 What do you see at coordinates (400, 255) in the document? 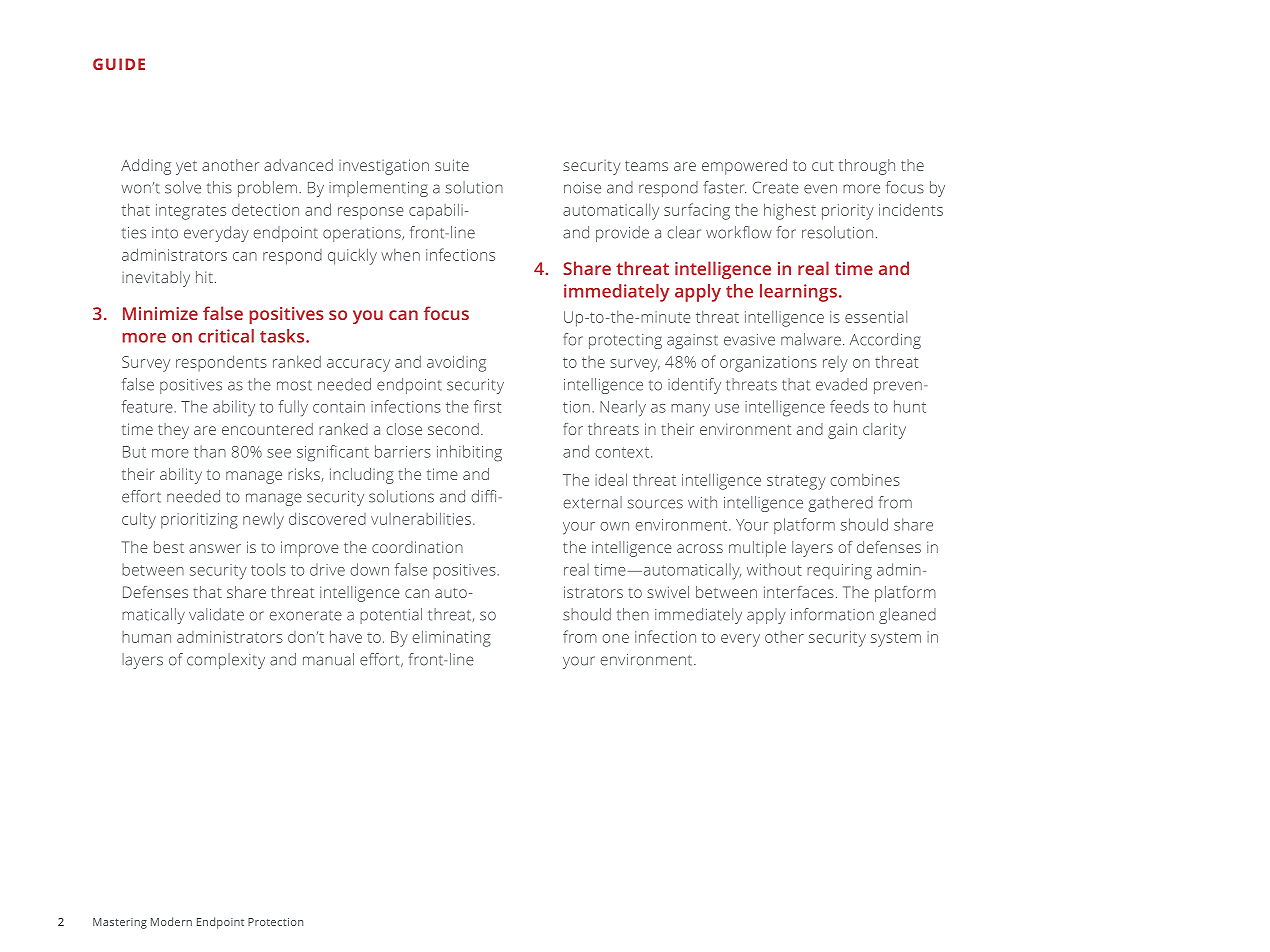
I see `when` at bounding box center [400, 255].
